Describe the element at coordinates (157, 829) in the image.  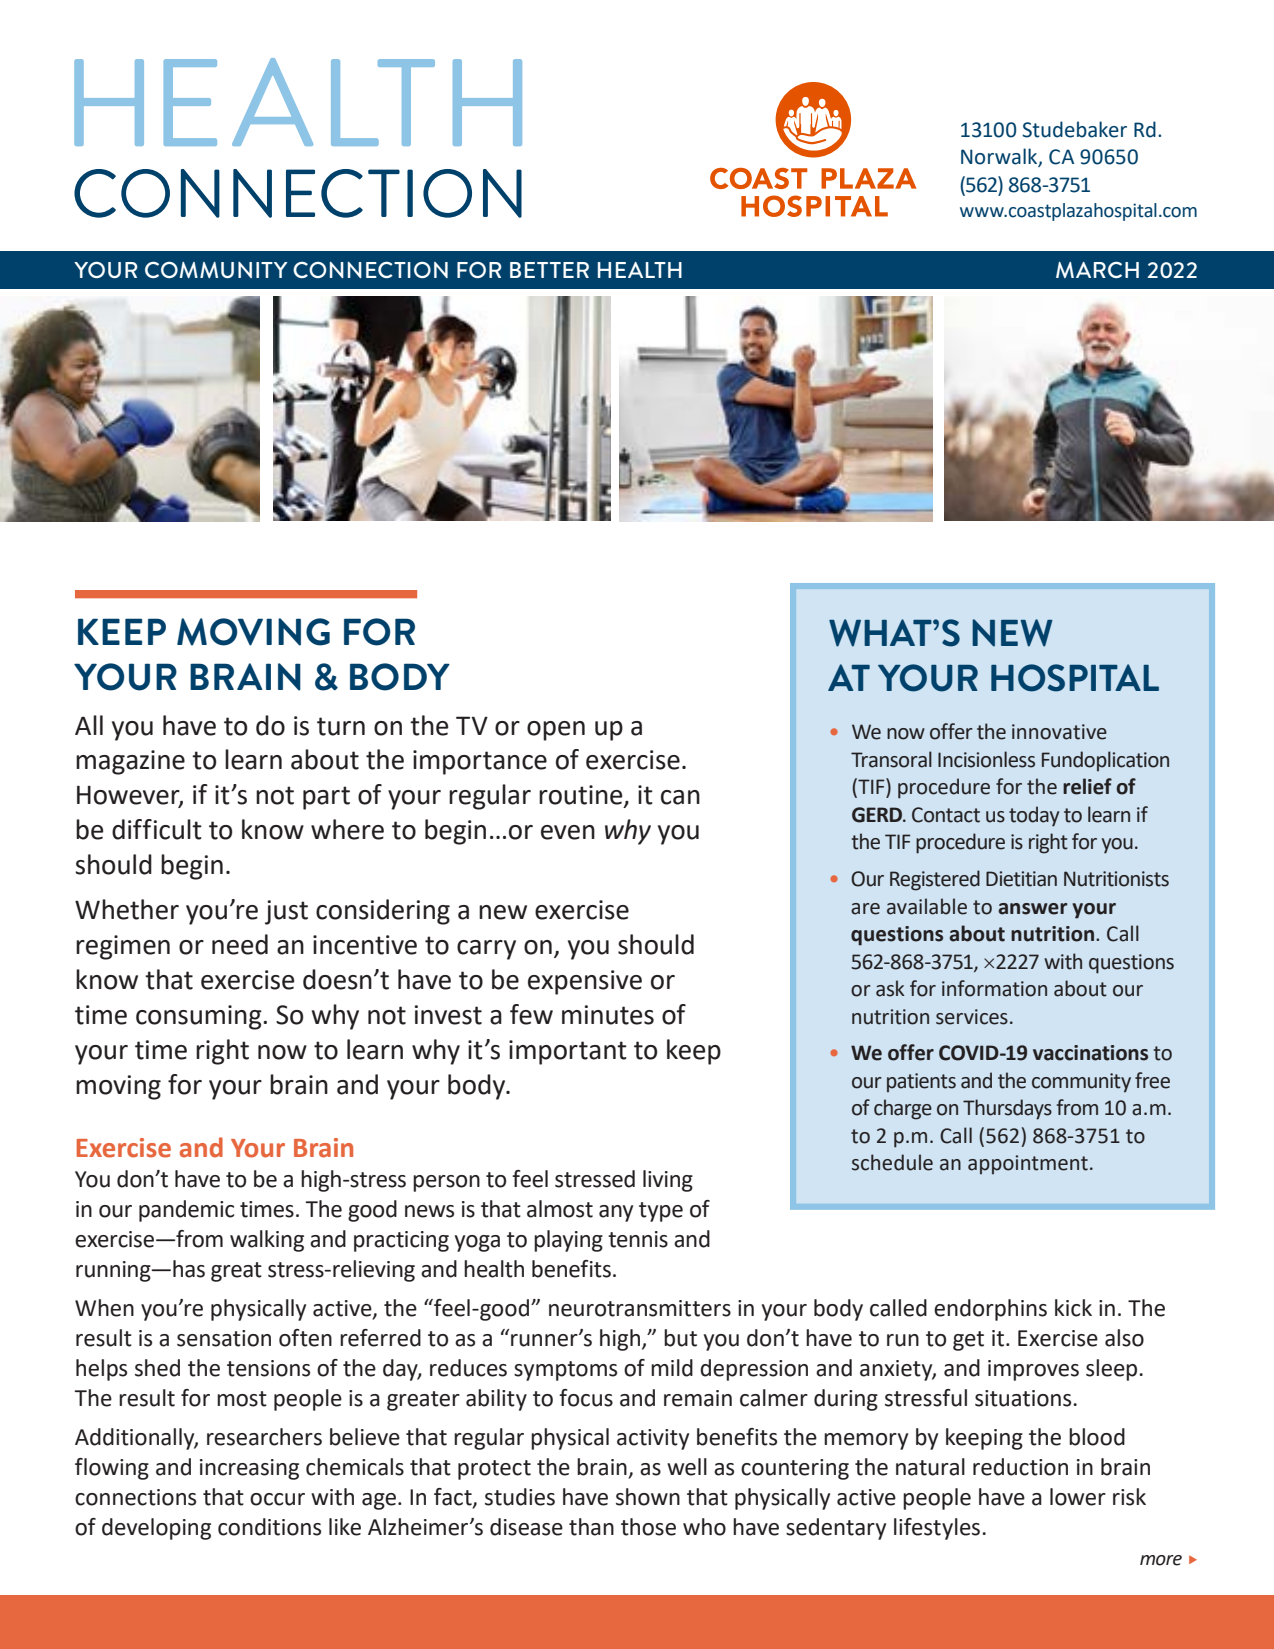
I see `difficult` at that location.
